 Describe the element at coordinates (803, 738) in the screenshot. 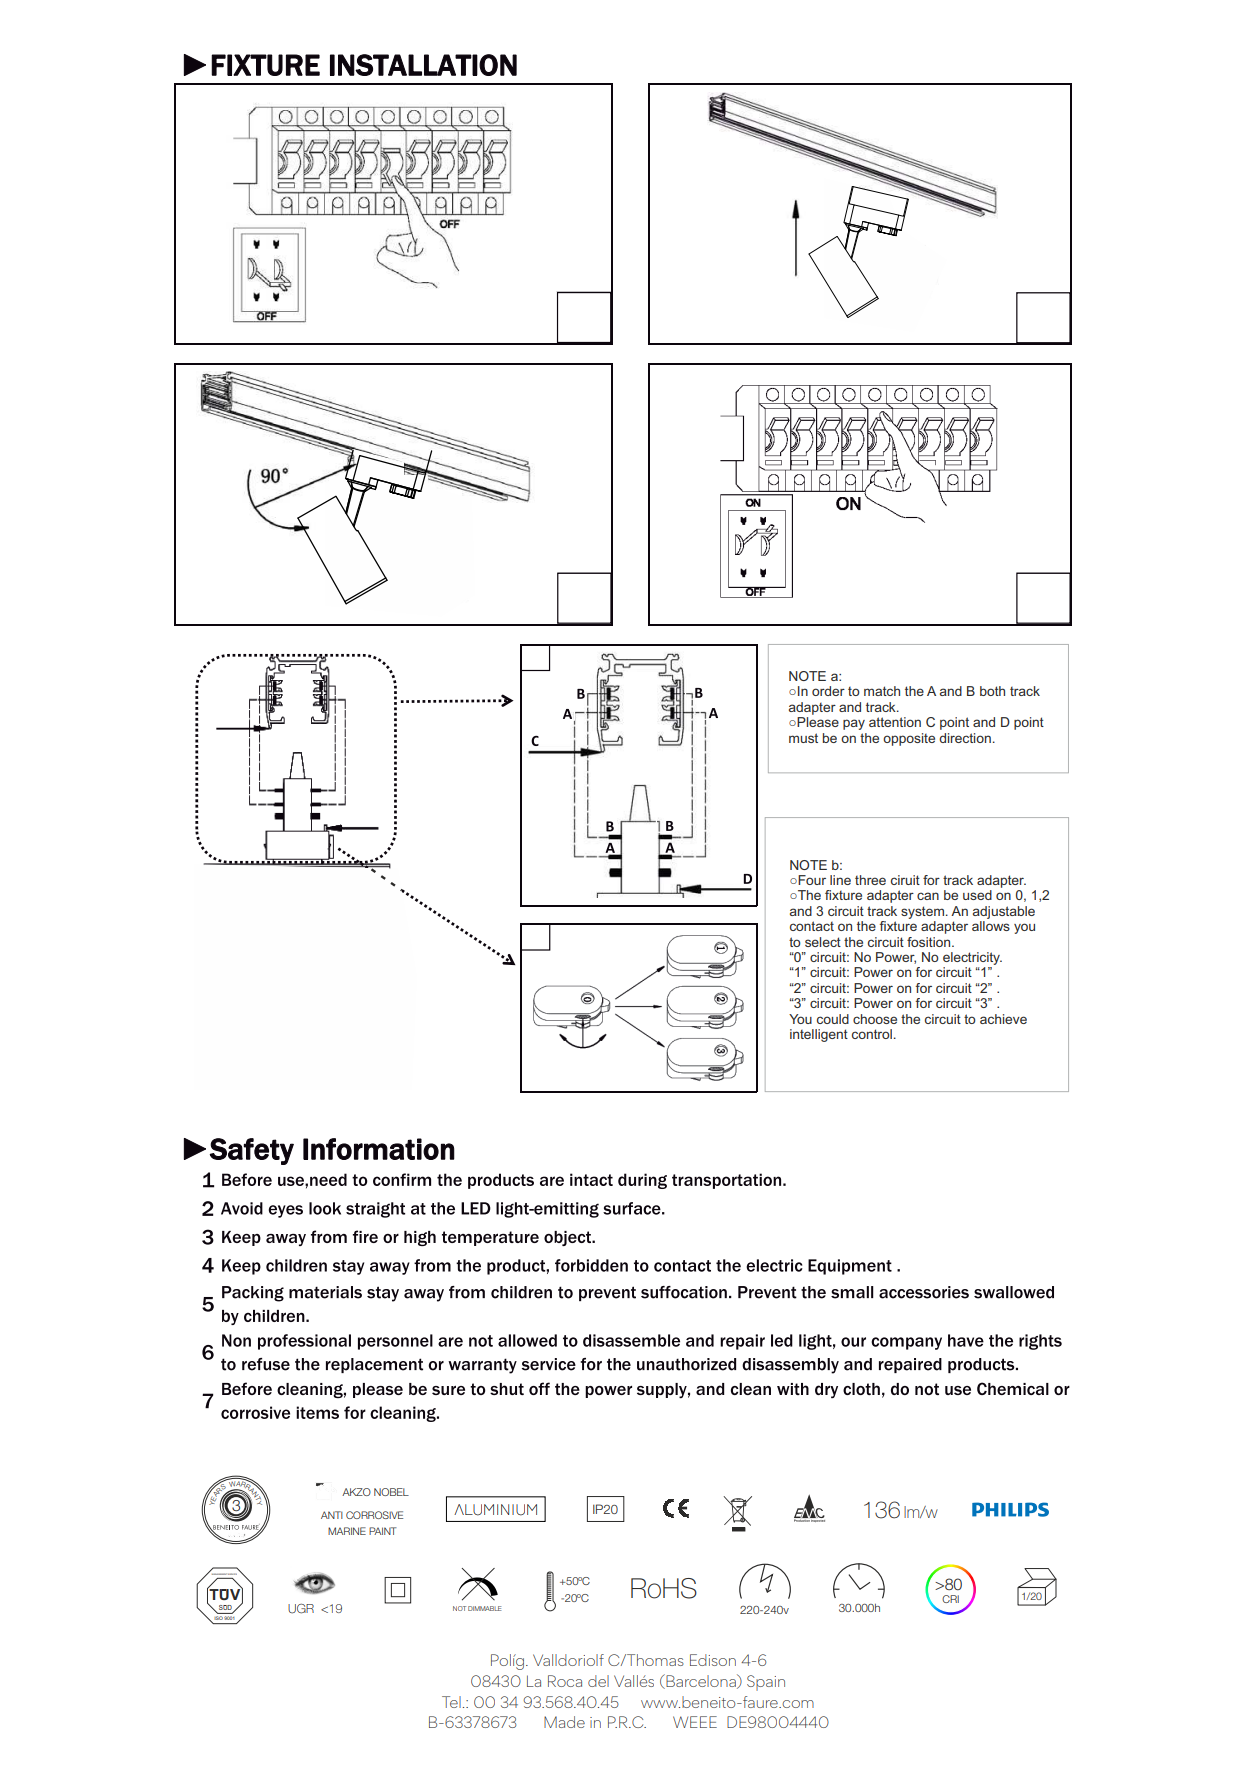

I see `must` at that location.
